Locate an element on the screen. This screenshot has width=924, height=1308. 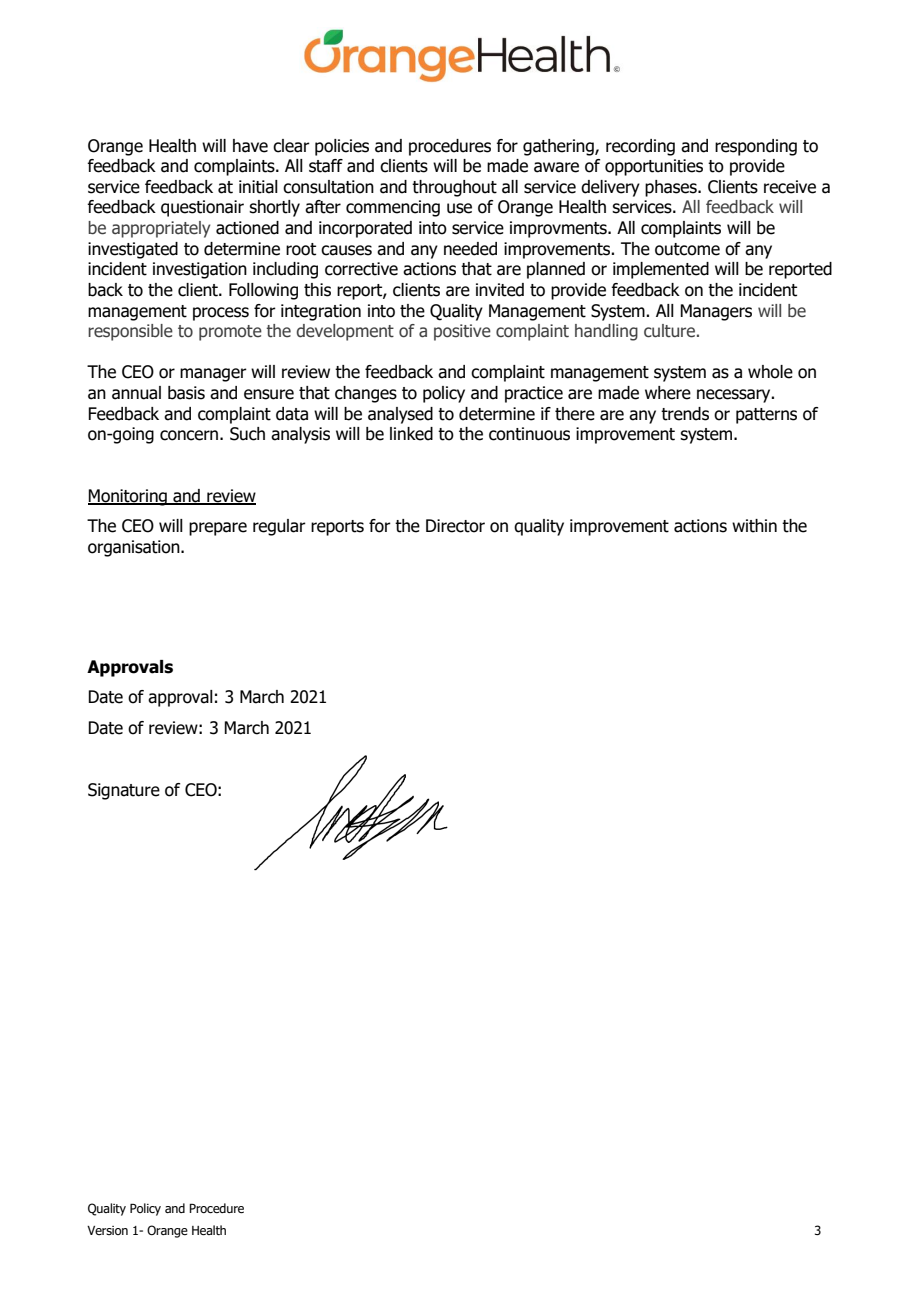
trends is located at coordinates (685, 414).
